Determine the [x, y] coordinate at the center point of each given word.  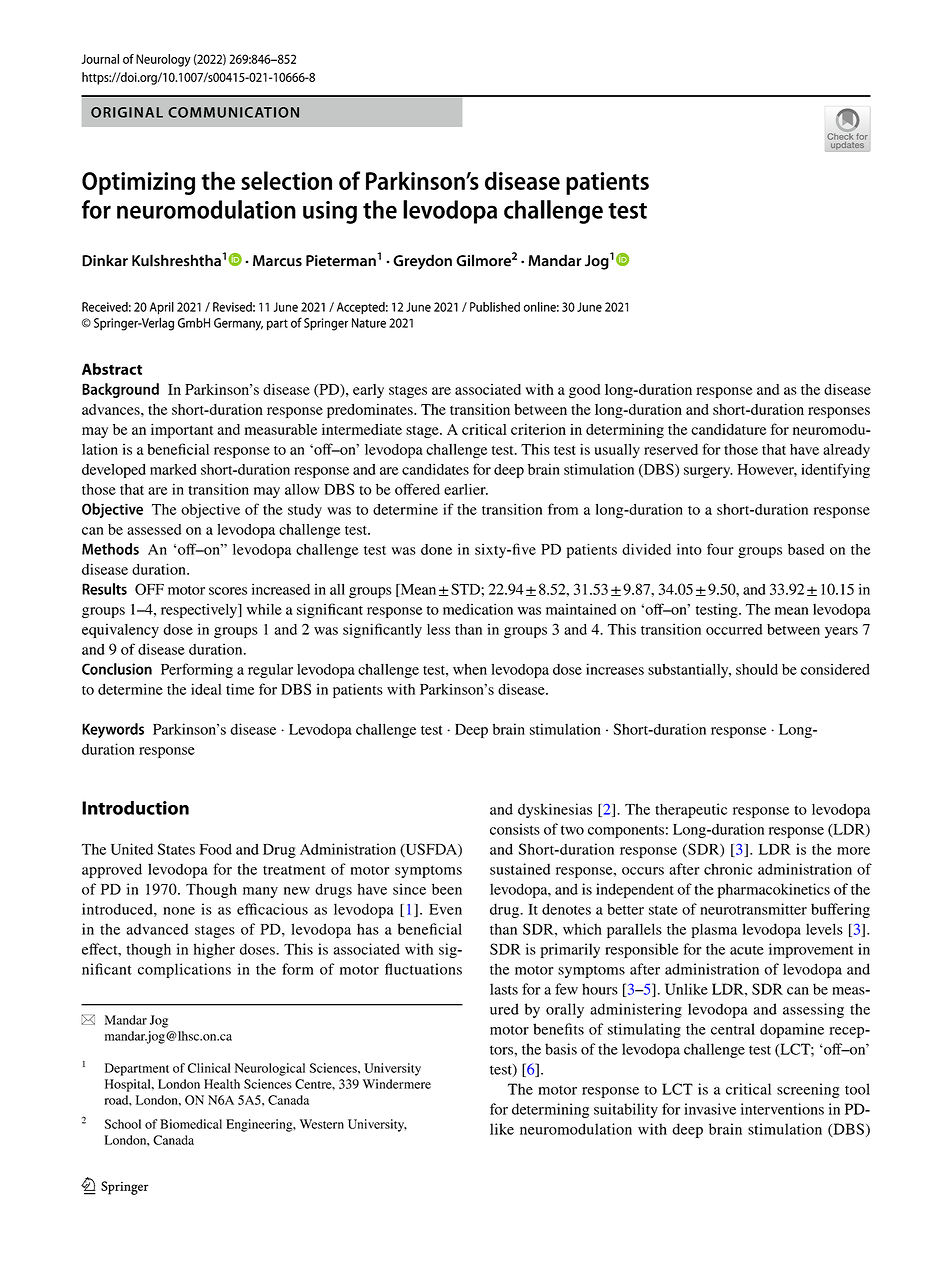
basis [561, 1049]
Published [495, 307]
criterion [538, 429]
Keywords [113, 730]
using [330, 212]
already [846, 451]
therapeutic [691, 810]
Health [222, 1084]
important [182, 430]
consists [515, 829]
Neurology [163, 60]
